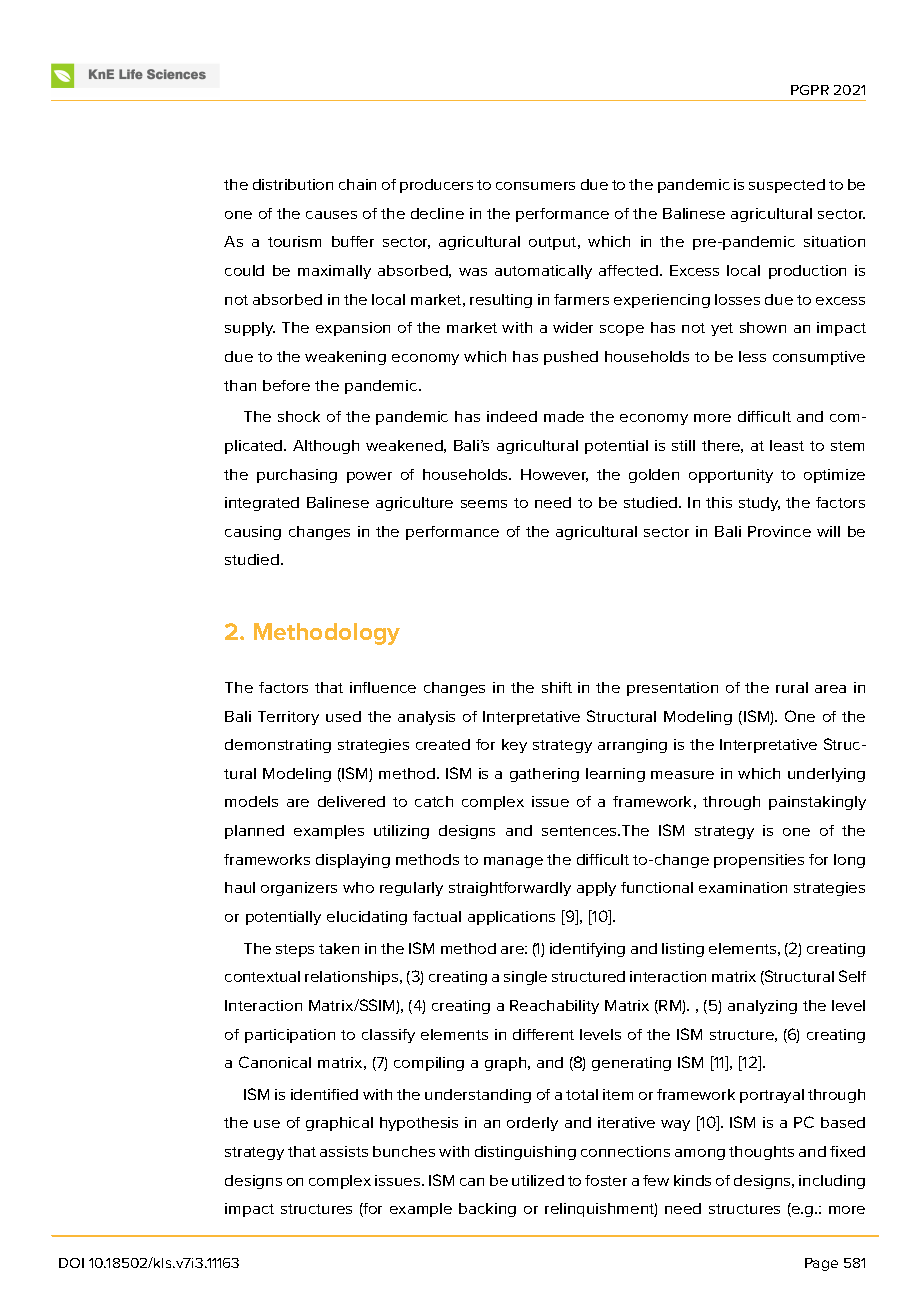  What do you see at coordinates (512, 416) in the screenshot?
I see `indeed` at bounding box center [512, 416].
